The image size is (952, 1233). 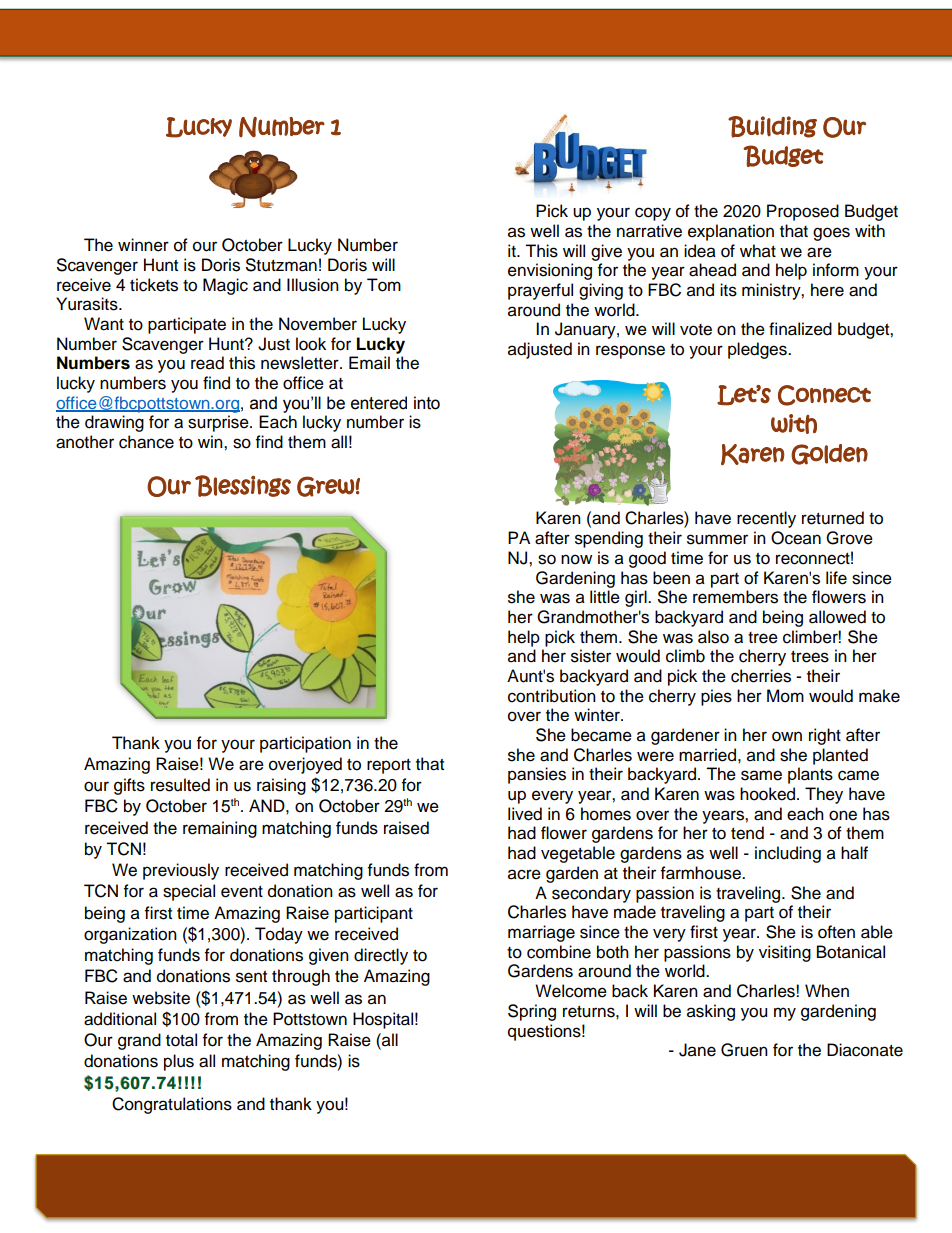 I want to click on chance, so click(x=146, y=442).
